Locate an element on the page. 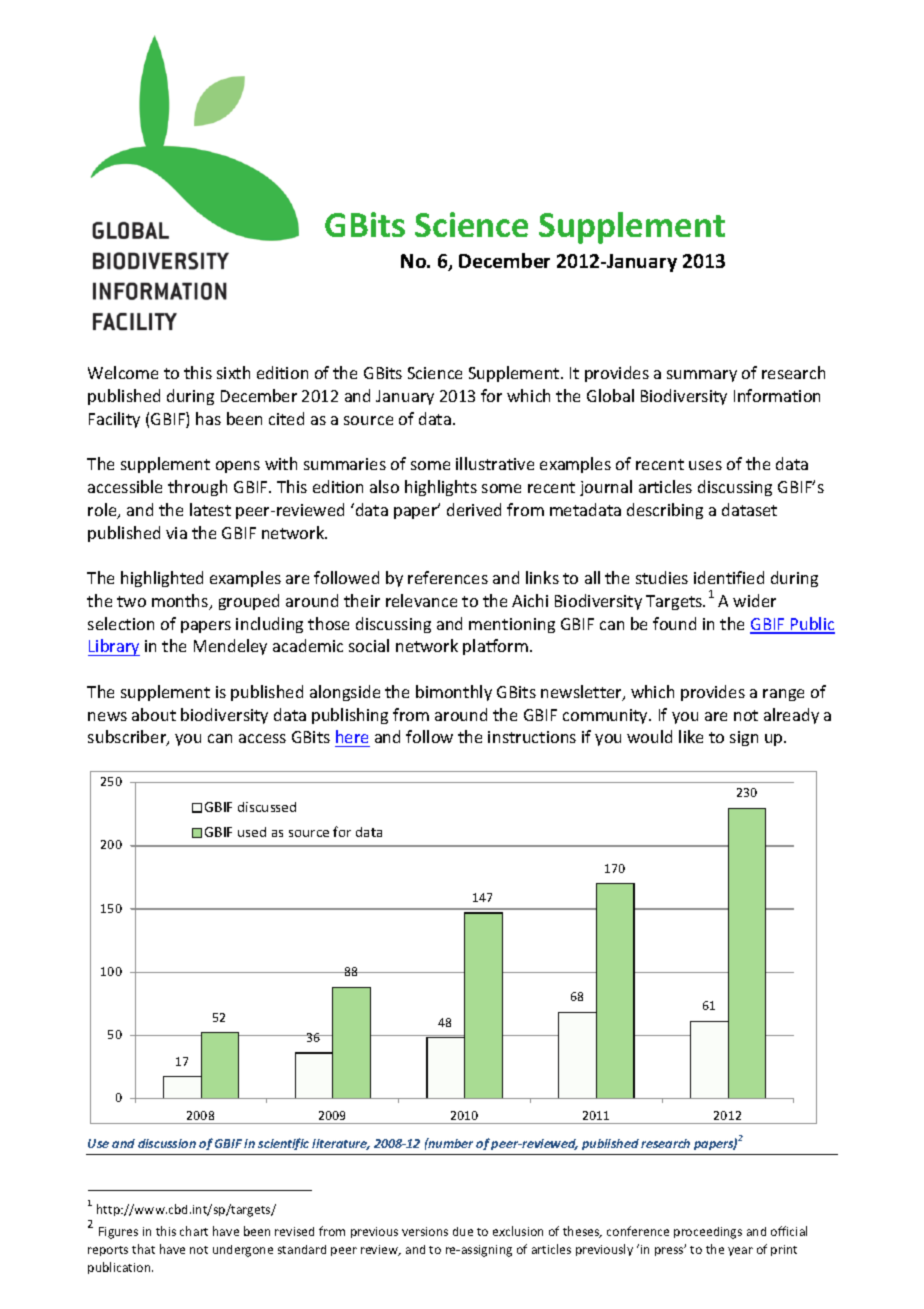 The image size is (924, 1309). months is located at coordinates (181, 602).
